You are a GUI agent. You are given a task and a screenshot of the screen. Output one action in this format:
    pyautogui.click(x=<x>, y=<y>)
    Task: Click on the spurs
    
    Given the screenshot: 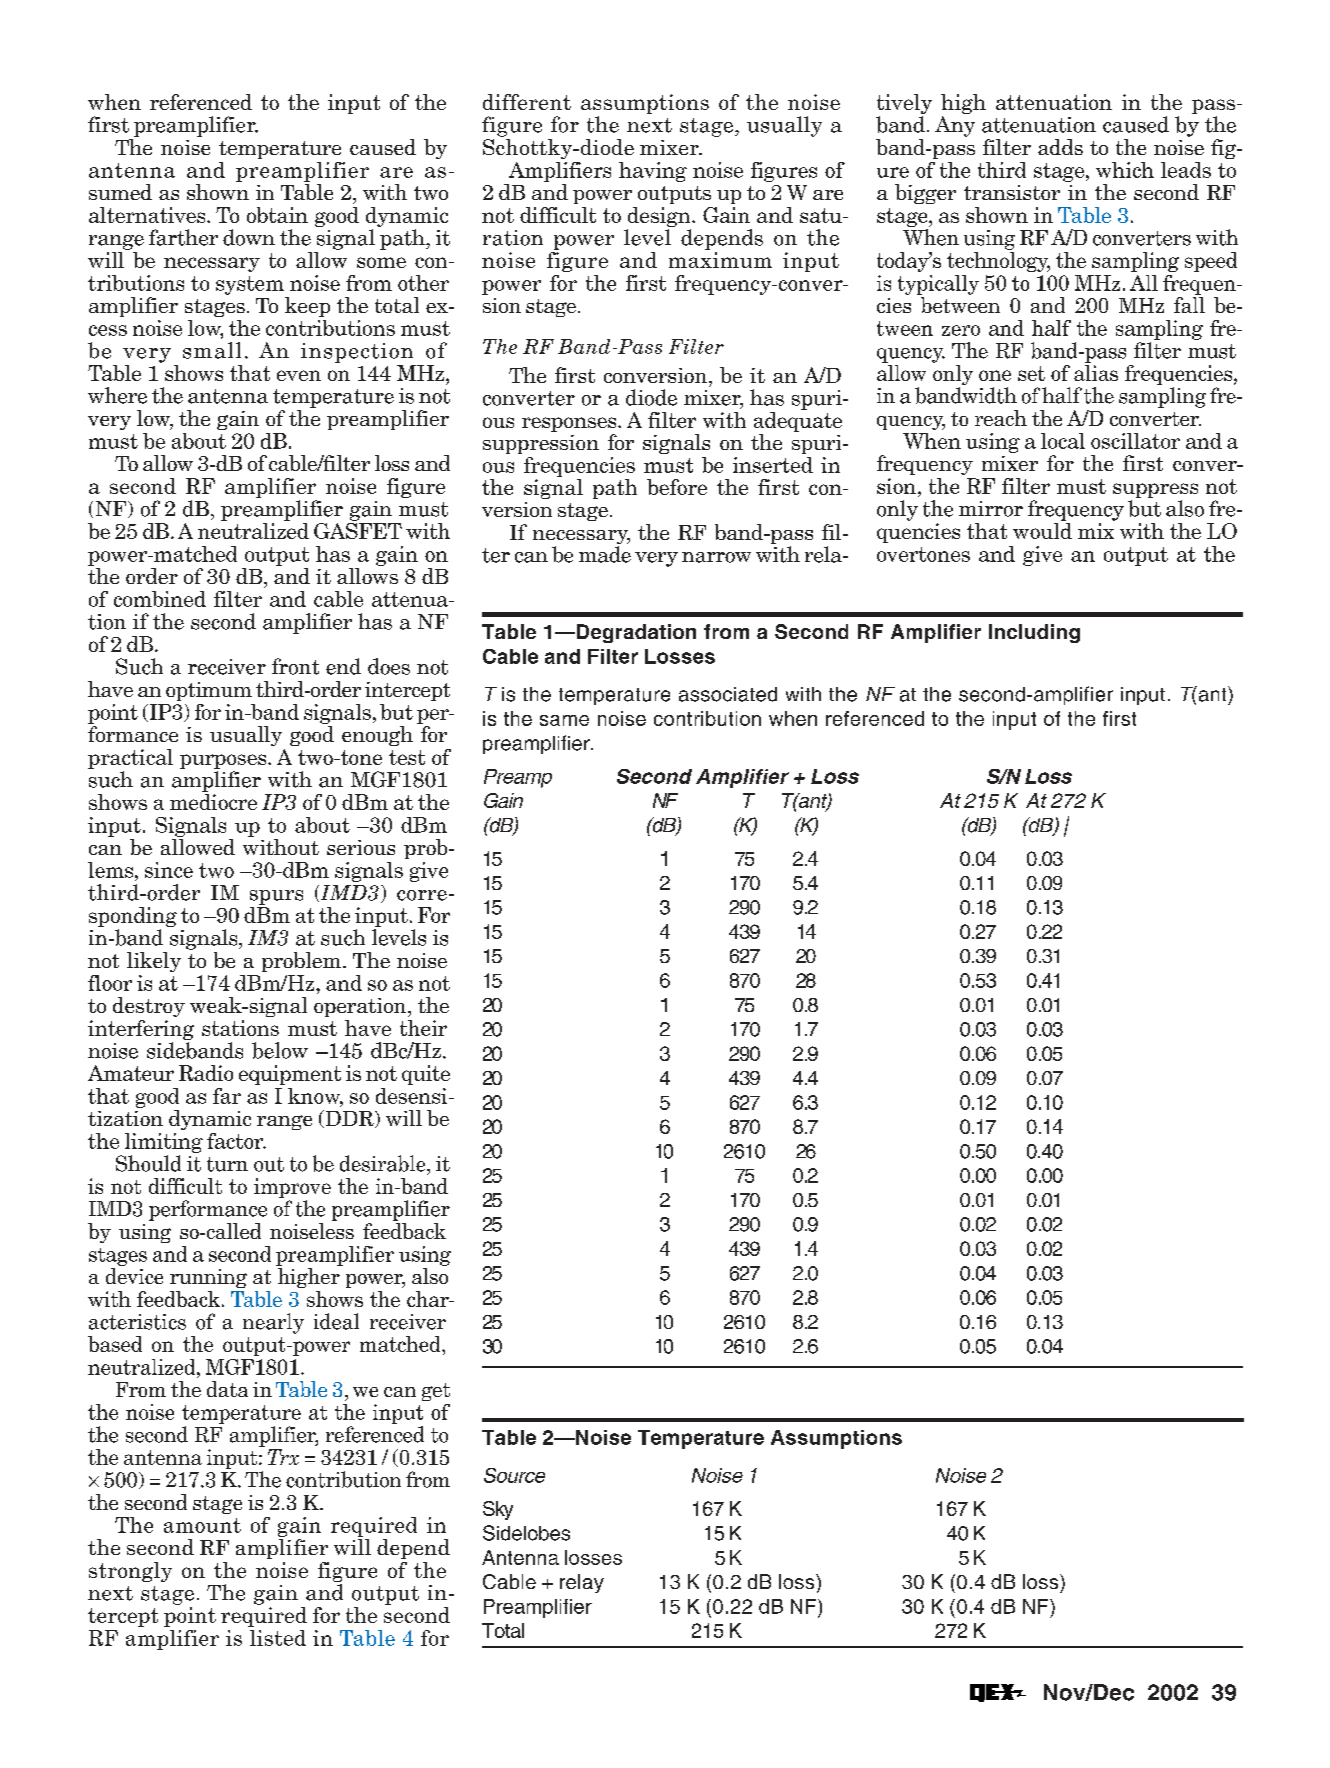 What is the action you would take?
    pyautogui.click(x=276, y=897)
